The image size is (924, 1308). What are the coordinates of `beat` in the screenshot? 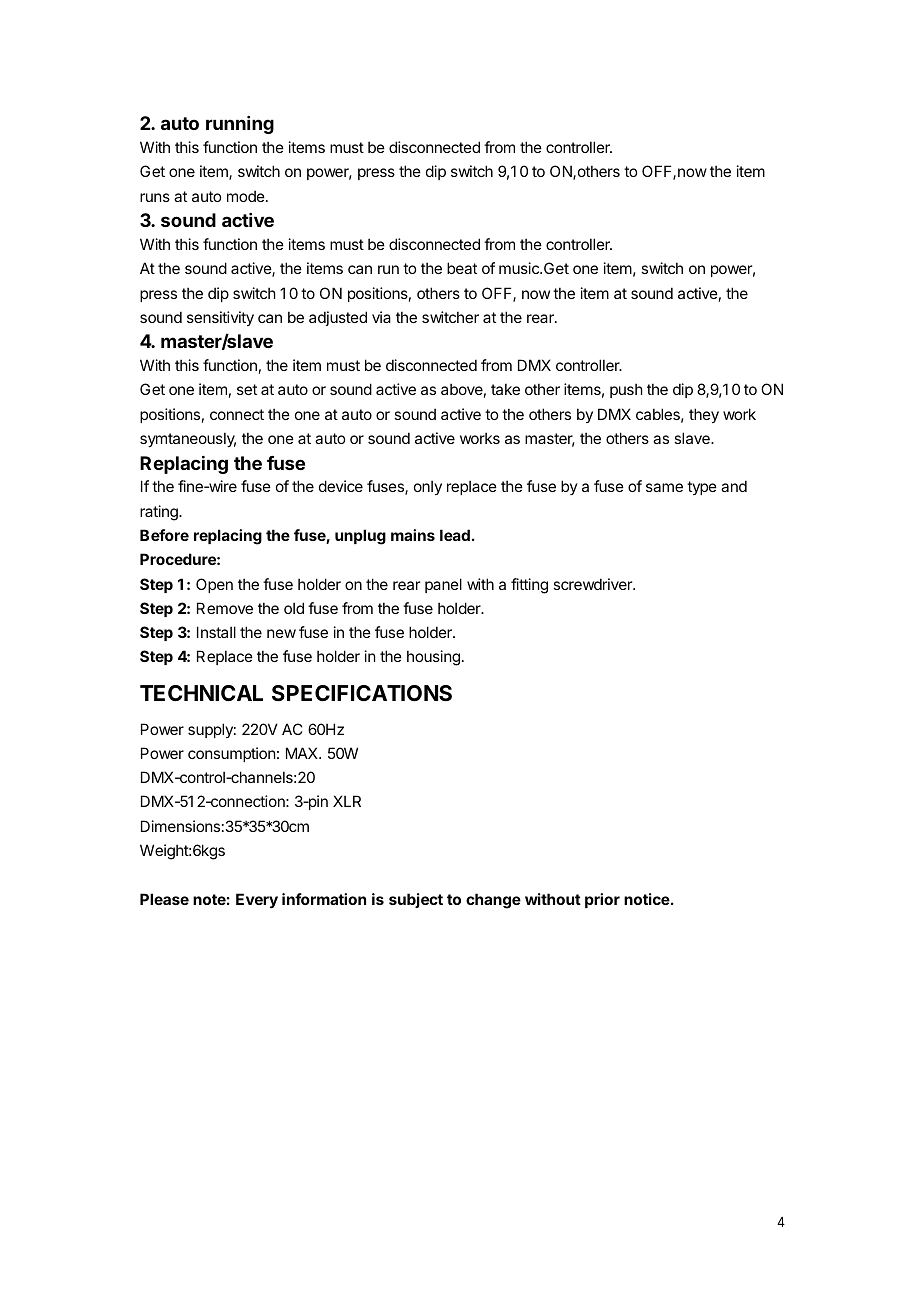 It's located at (462, 268).
